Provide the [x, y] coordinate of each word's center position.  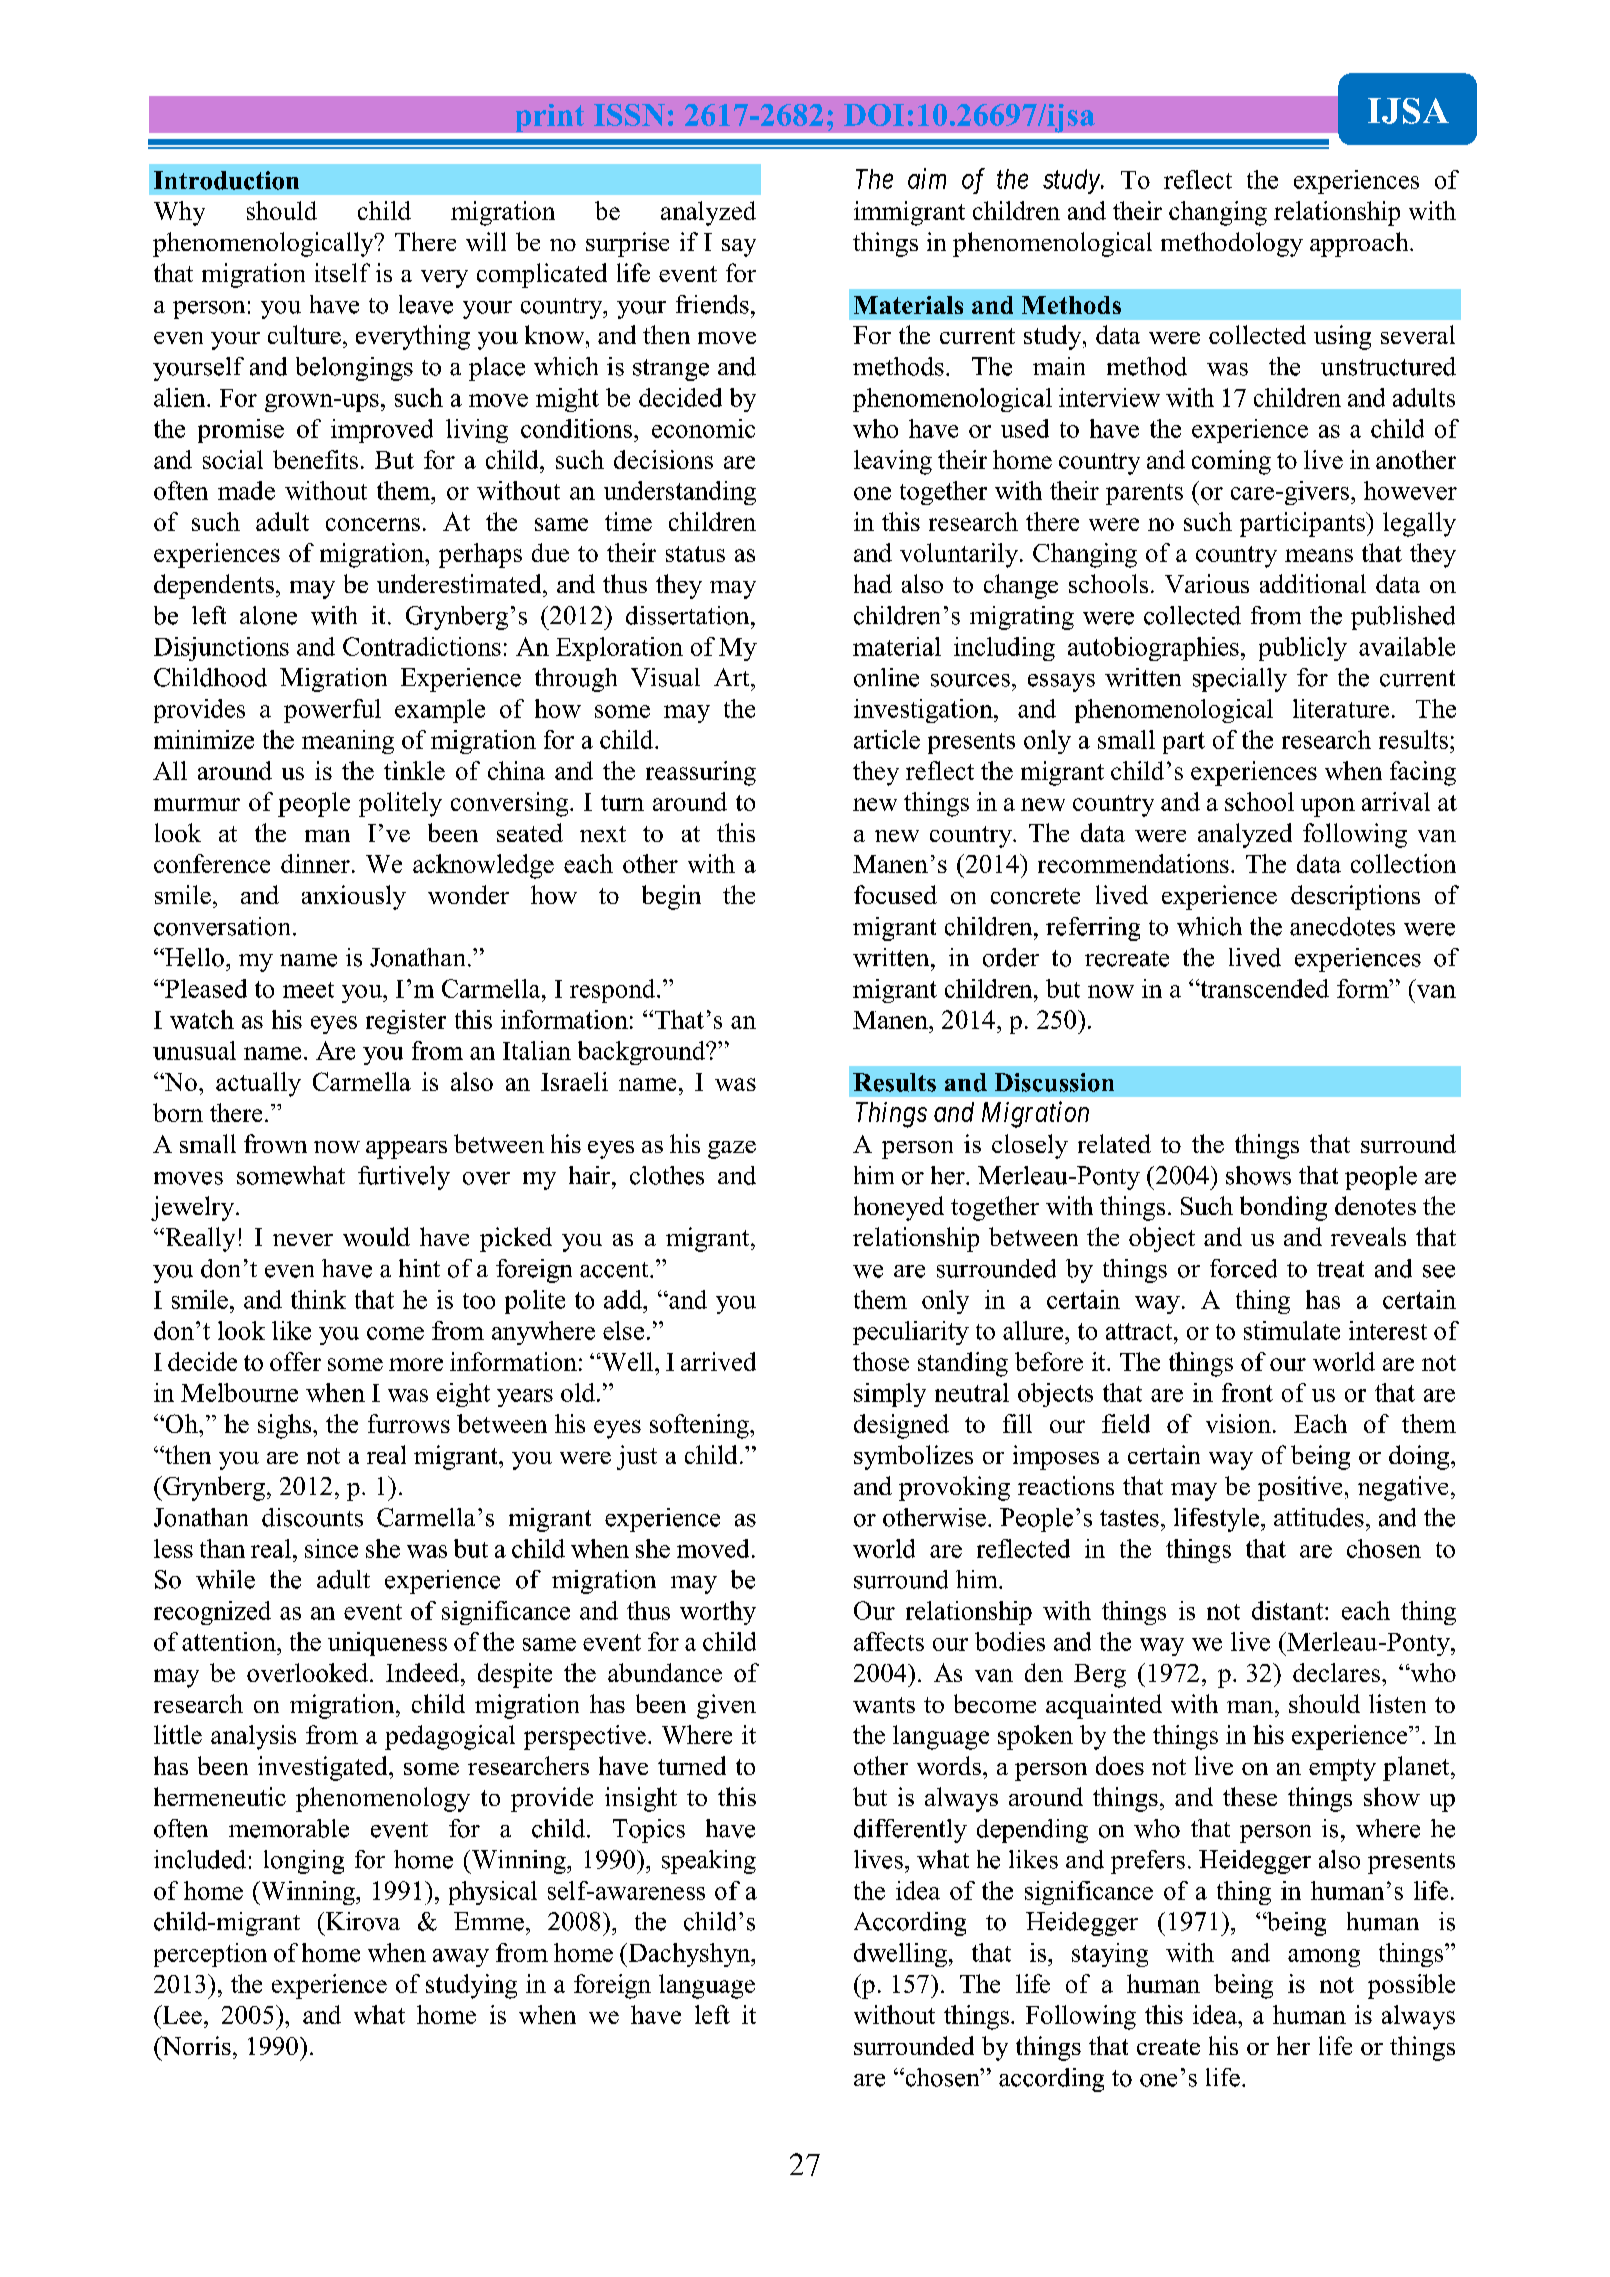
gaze [732, 1150]
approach [1360, 244]
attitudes [1319, 1517]
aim [927, 178]
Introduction [226, 180]
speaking [709, 1862]
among [1324, 1958]
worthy [718, 1613]
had [873, 583]
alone [268, 615]
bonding [1283, 1208]
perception [210, 1955]
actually [258, 1084]
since [331, 1548]
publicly [1303, 649]
